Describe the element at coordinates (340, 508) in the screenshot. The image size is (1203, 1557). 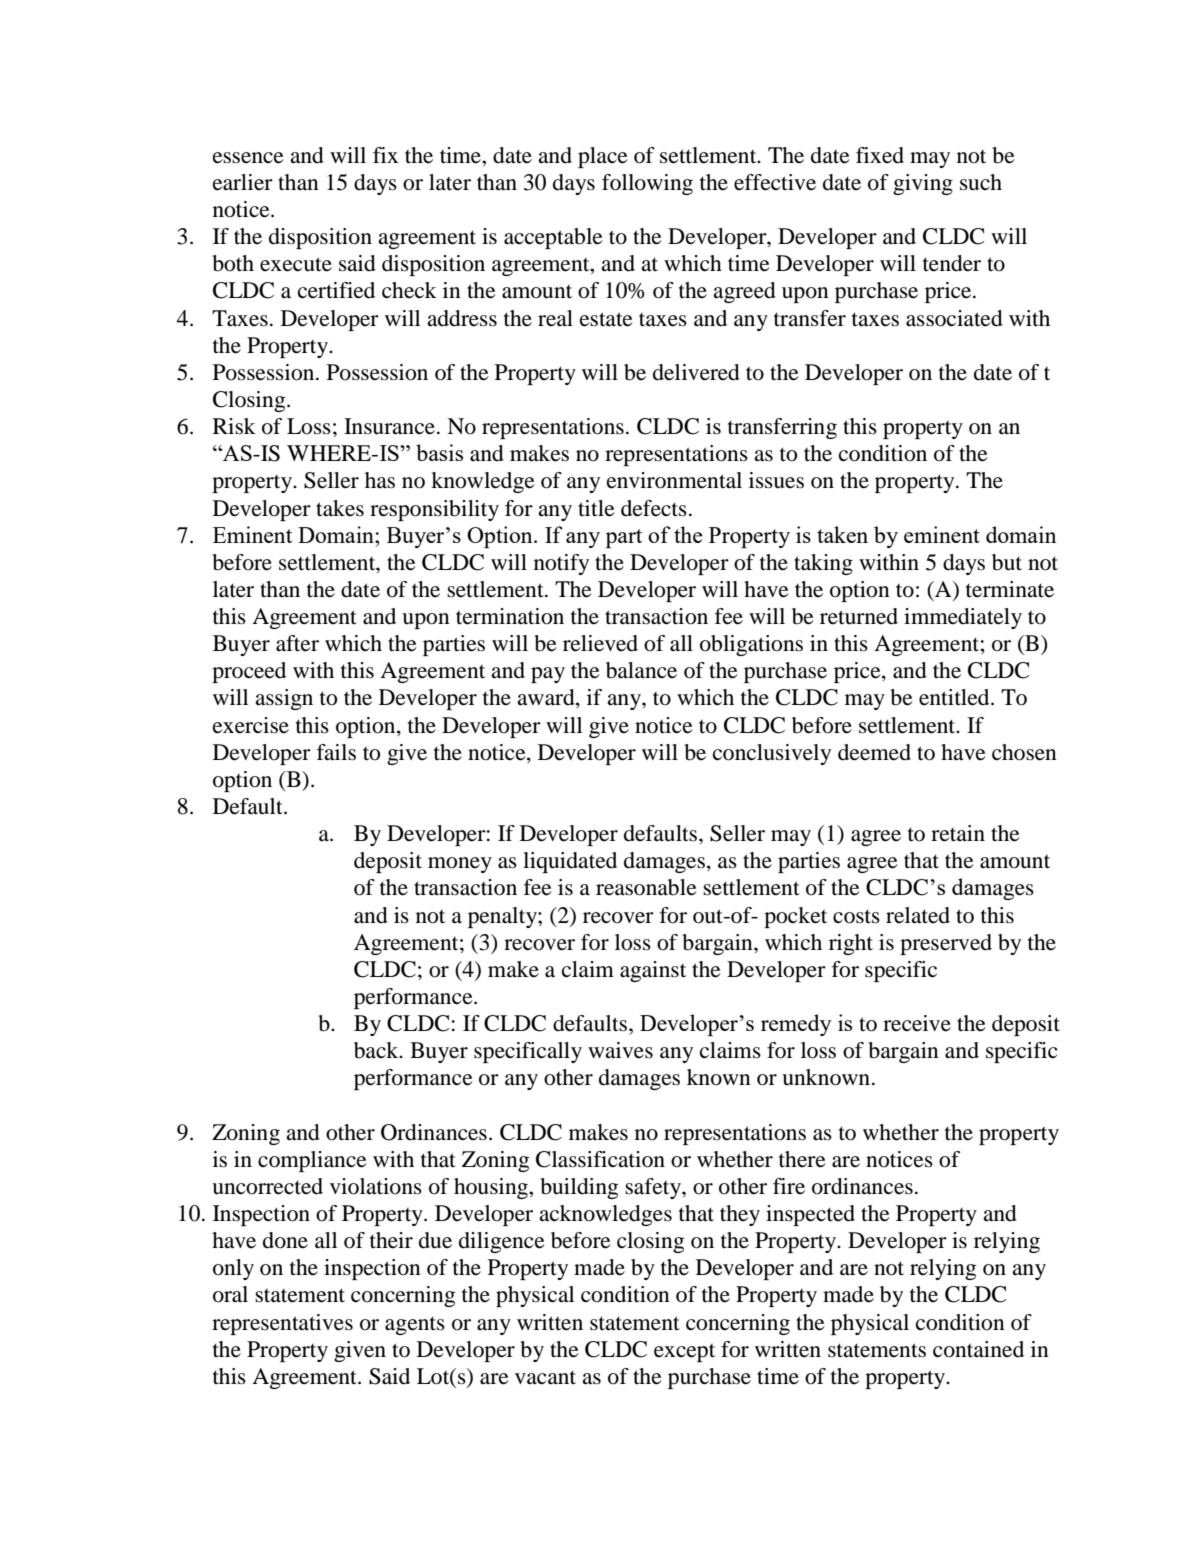
I see `takes` at that location.
